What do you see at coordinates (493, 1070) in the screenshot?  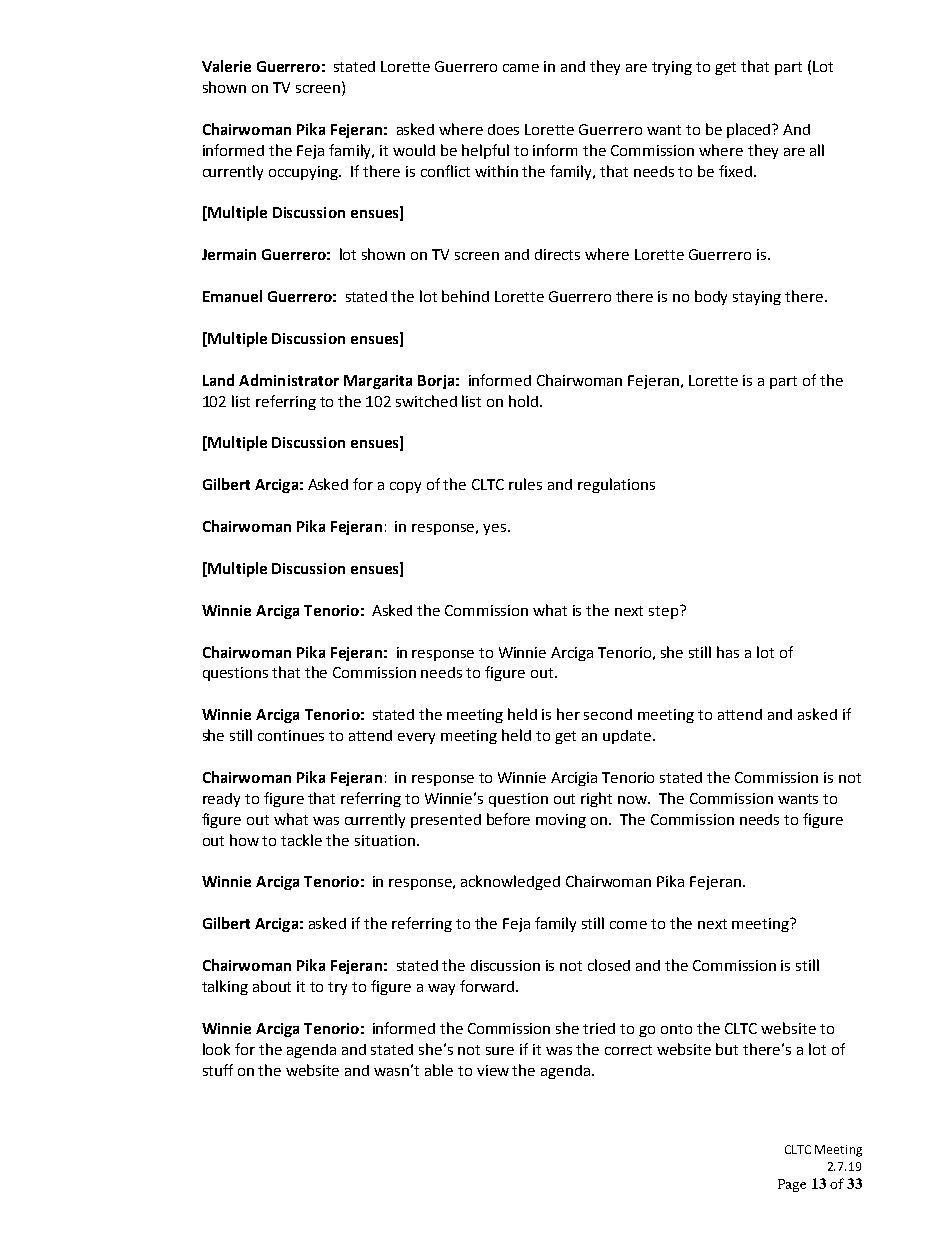 I see `view` at bounding box center [493, 1070].
